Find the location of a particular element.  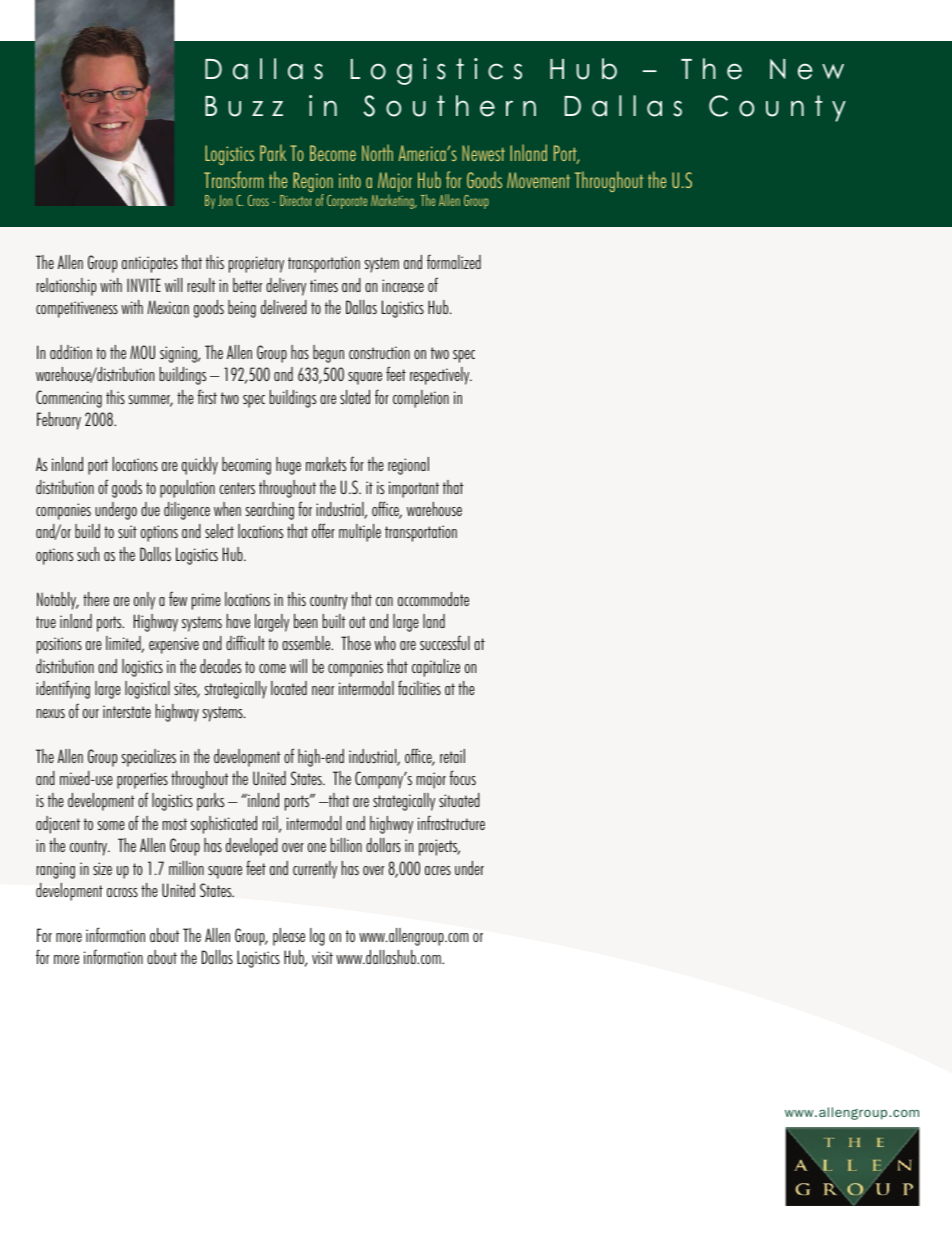

please is located at coordinates (289, 937).
